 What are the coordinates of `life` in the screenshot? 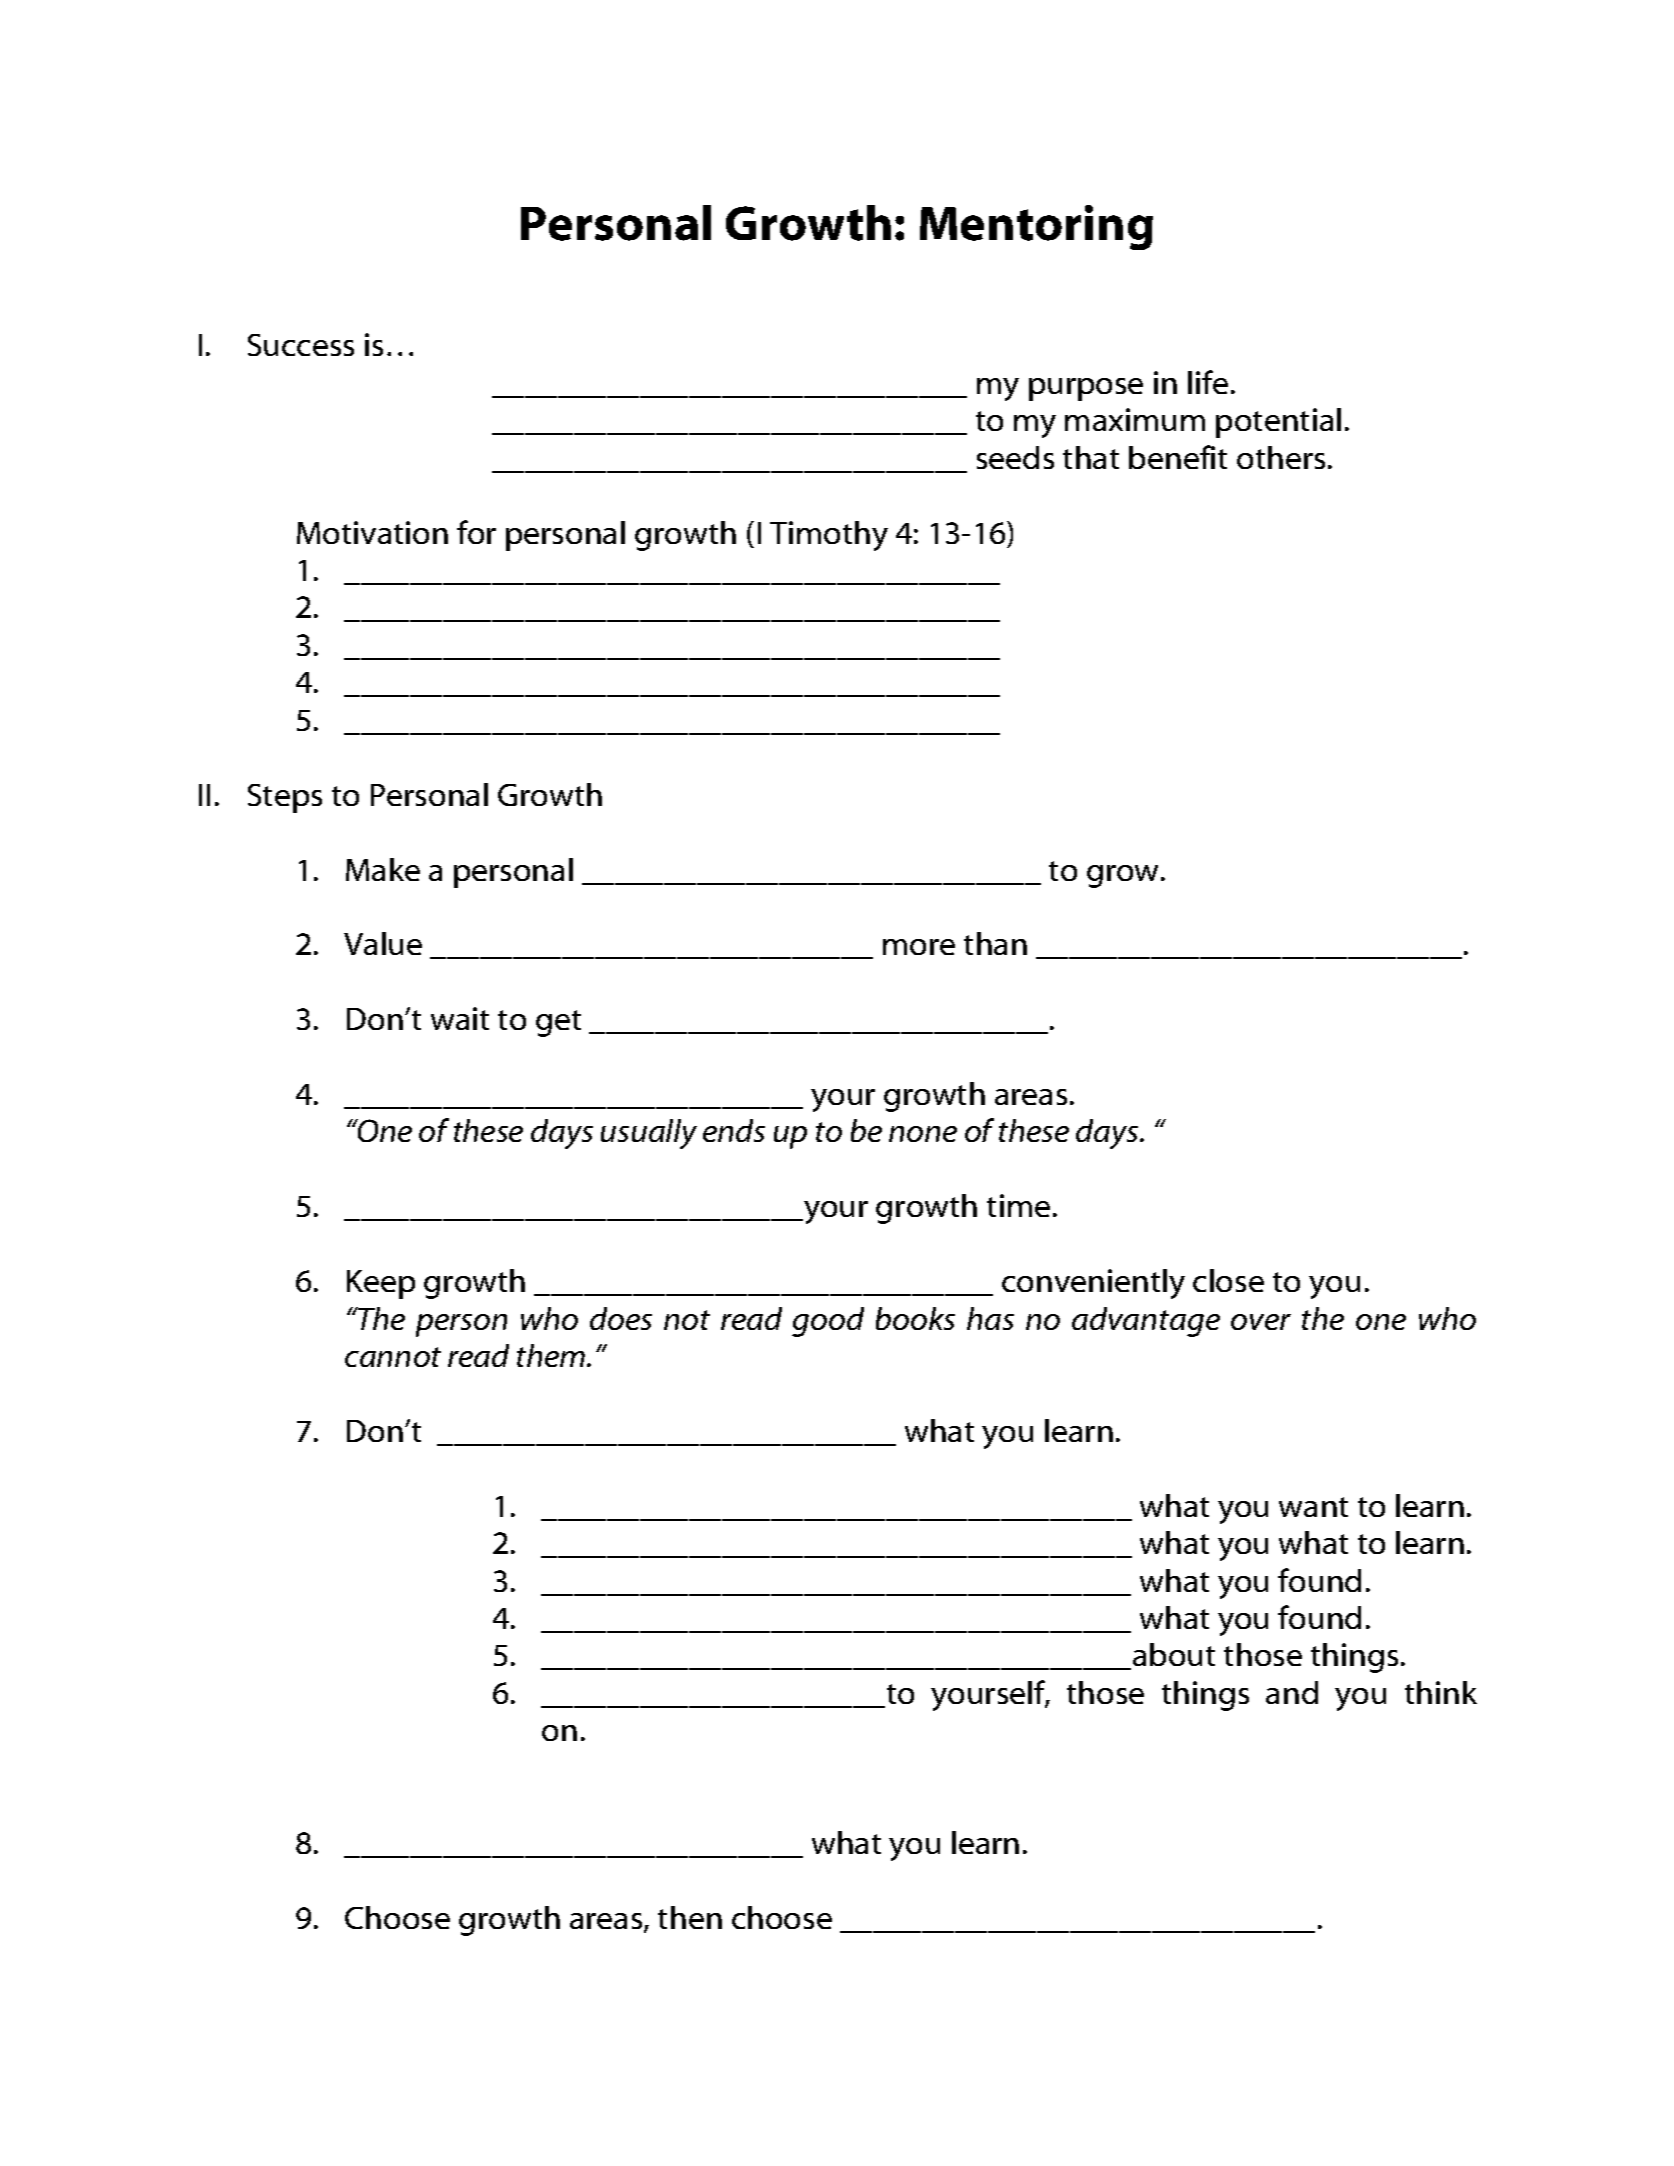 It's located at (1208, 382).
